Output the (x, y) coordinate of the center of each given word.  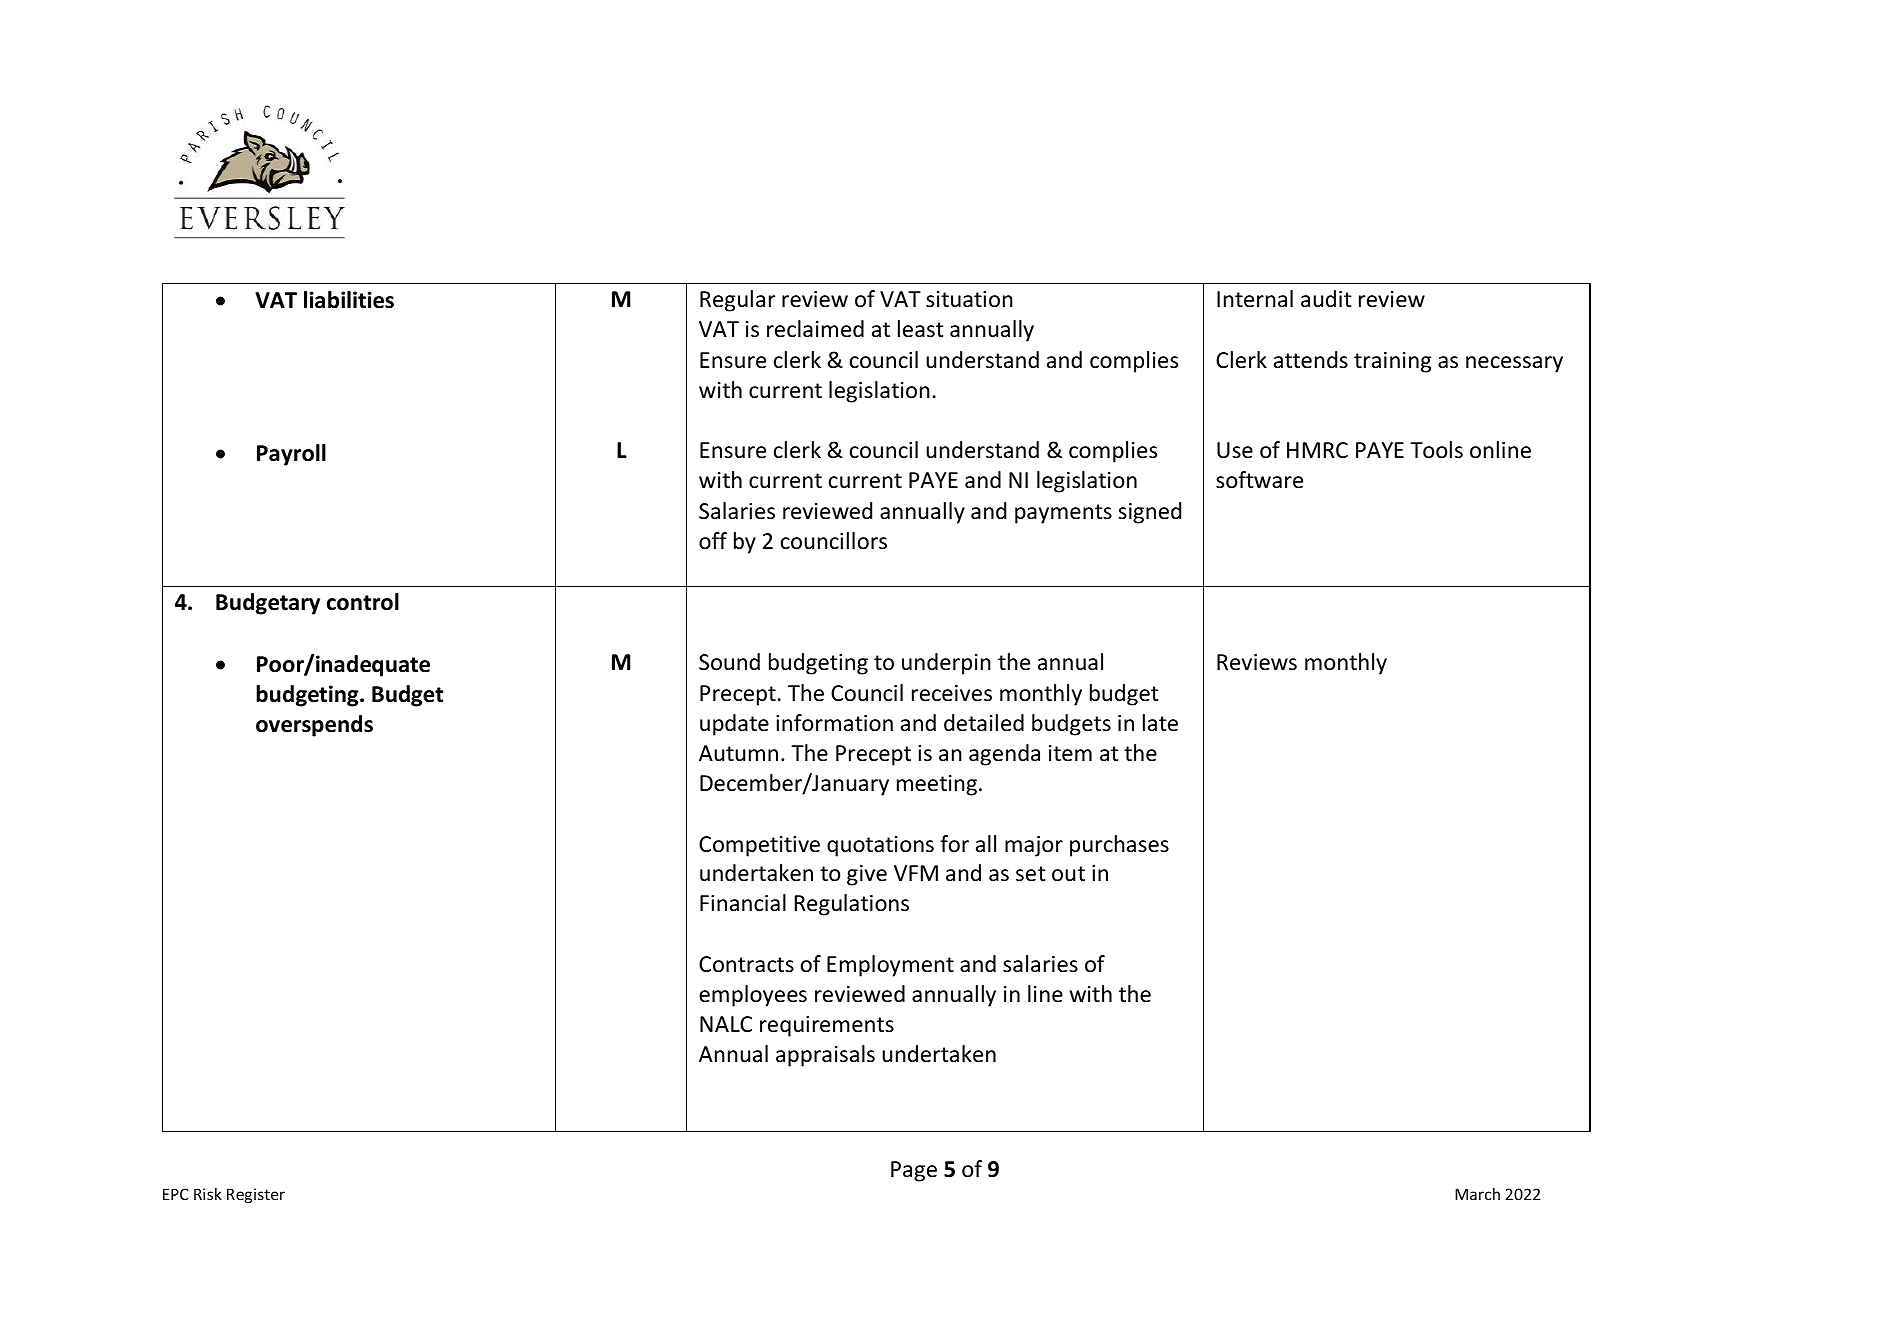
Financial (743, 903)
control (363, 602)
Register (256, 1195)
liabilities (349, 300)
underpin (946, 664)
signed (1149, 513)
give (867, 875)
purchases (1119, 846)
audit (1326, 299)
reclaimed (815, 329)
